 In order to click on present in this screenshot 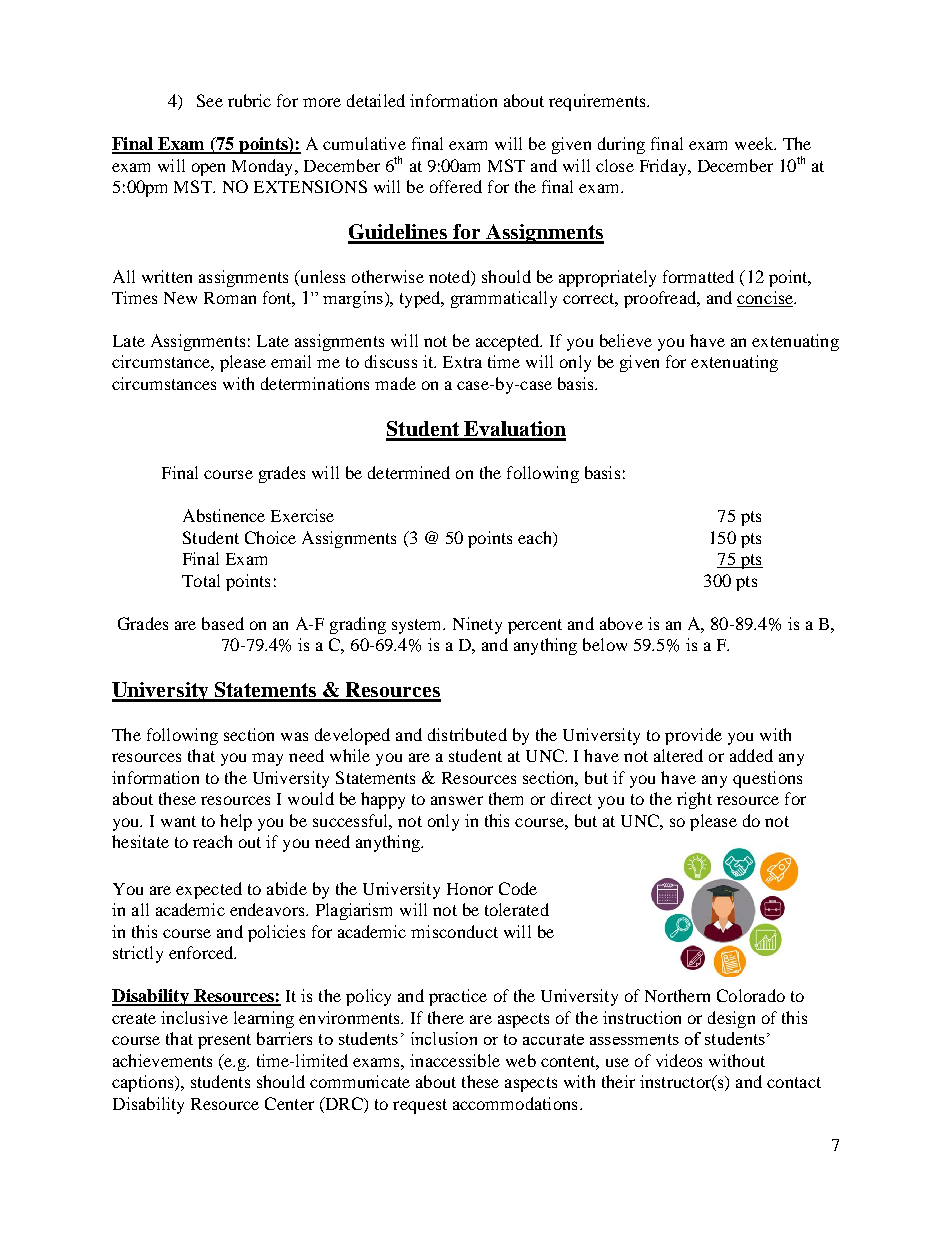, I will do `click(224, 1041)`.
